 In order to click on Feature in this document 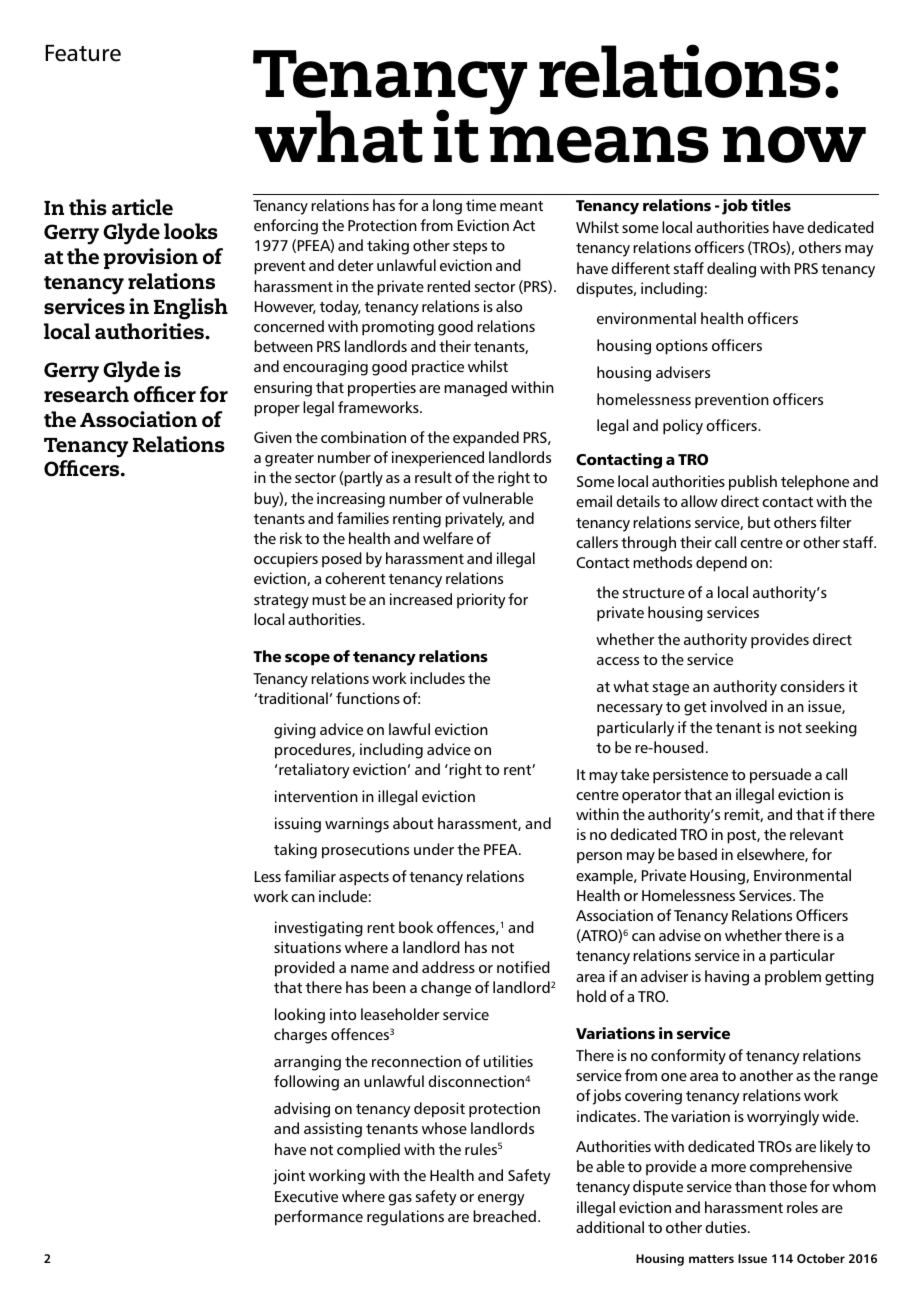, I will do `click(83, 53)`.
